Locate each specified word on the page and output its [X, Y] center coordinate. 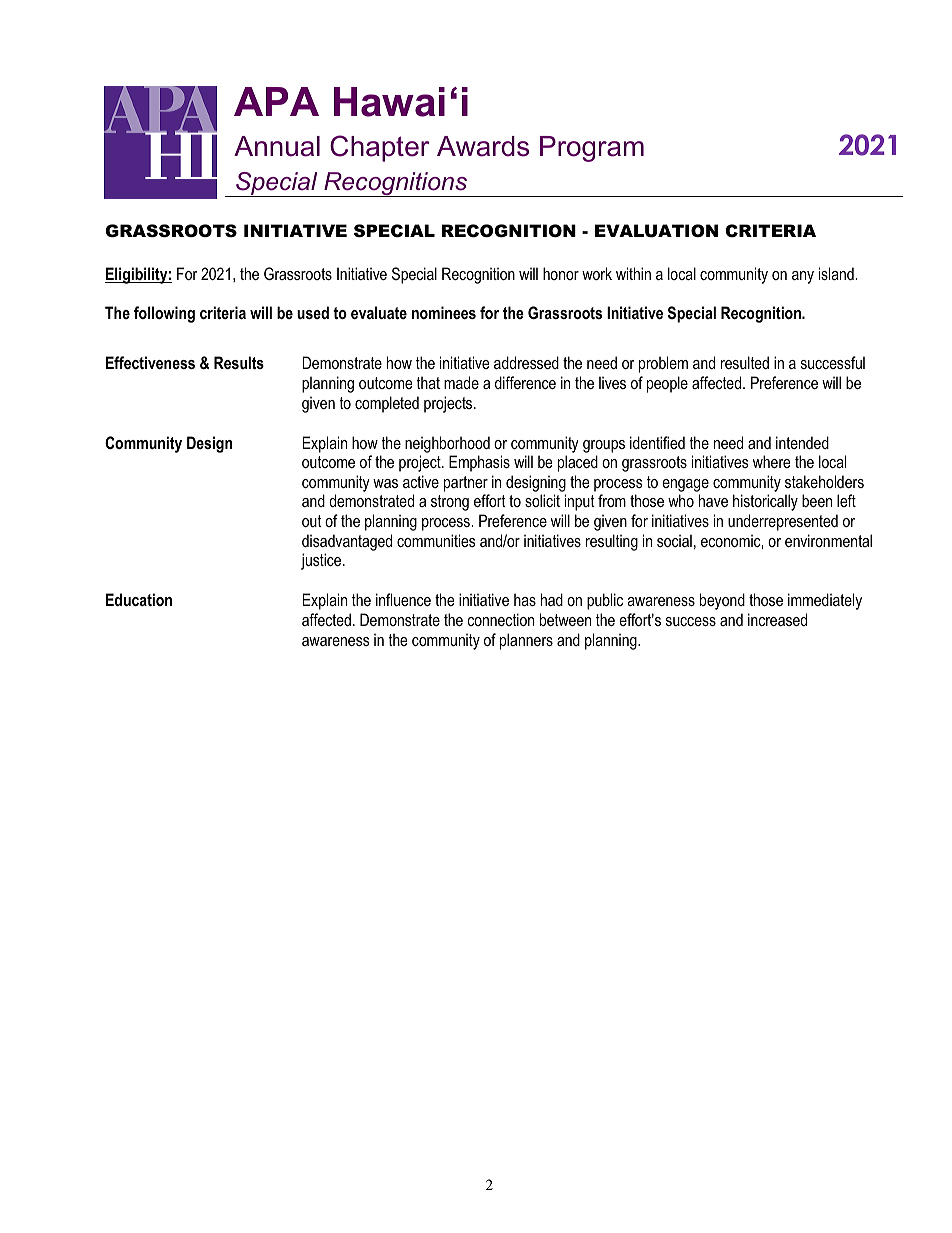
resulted [745, 362]
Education [139, 599]
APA [276, 101]
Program [592, 149]
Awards [483, 146]
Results [239, 362]
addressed [526, 362]
